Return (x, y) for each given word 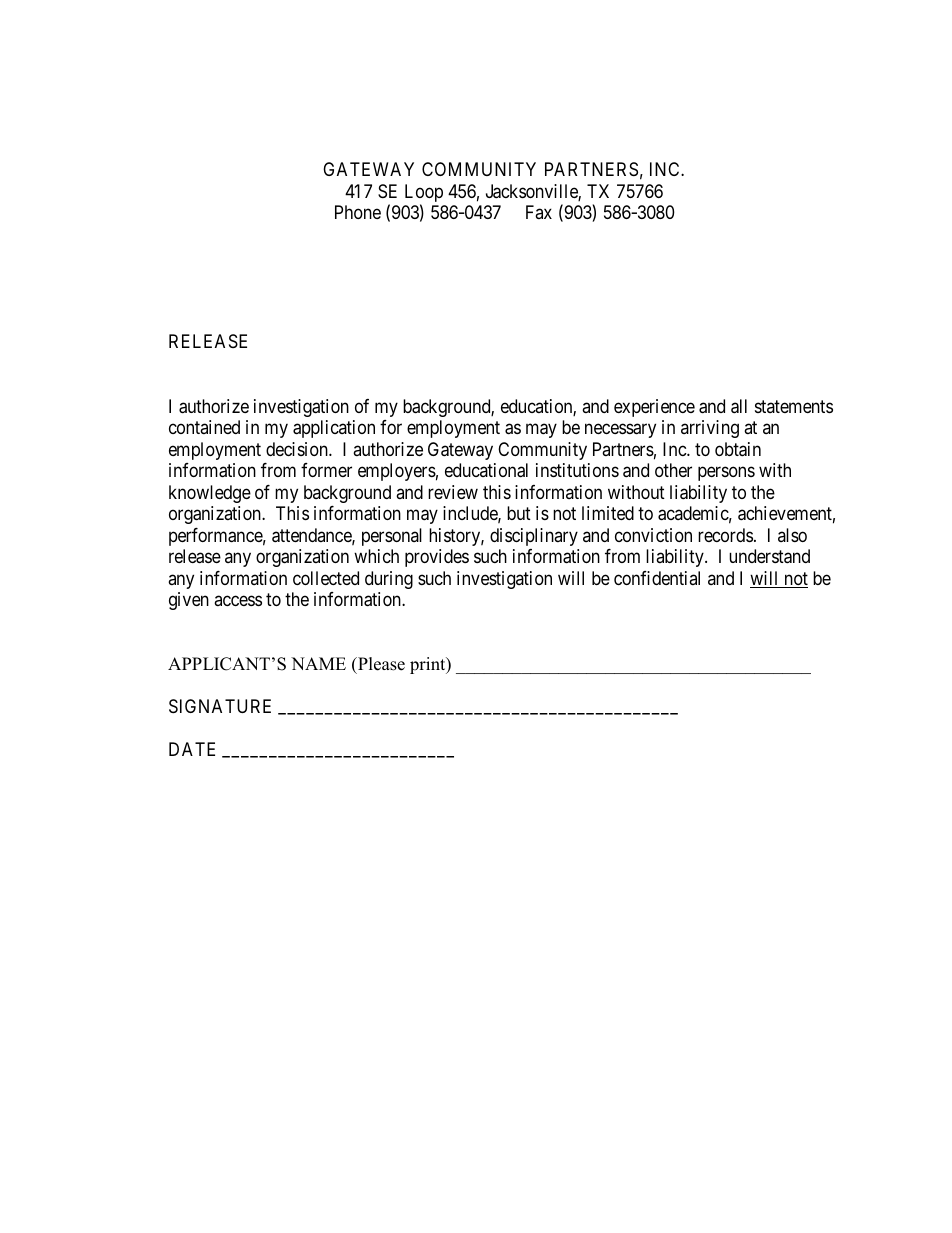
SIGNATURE (220, 706)
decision (298, 449)
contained (204, 427)
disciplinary (534, 537)
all (739, 406)
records (725, 535)
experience (654, 408)
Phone (358, 212)
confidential (657, 578)
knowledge (210, 494)
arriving (710, 429)
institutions (577, 470)
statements (794, 406)
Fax (539, 212)
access (238, 600)
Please (380, 665)
